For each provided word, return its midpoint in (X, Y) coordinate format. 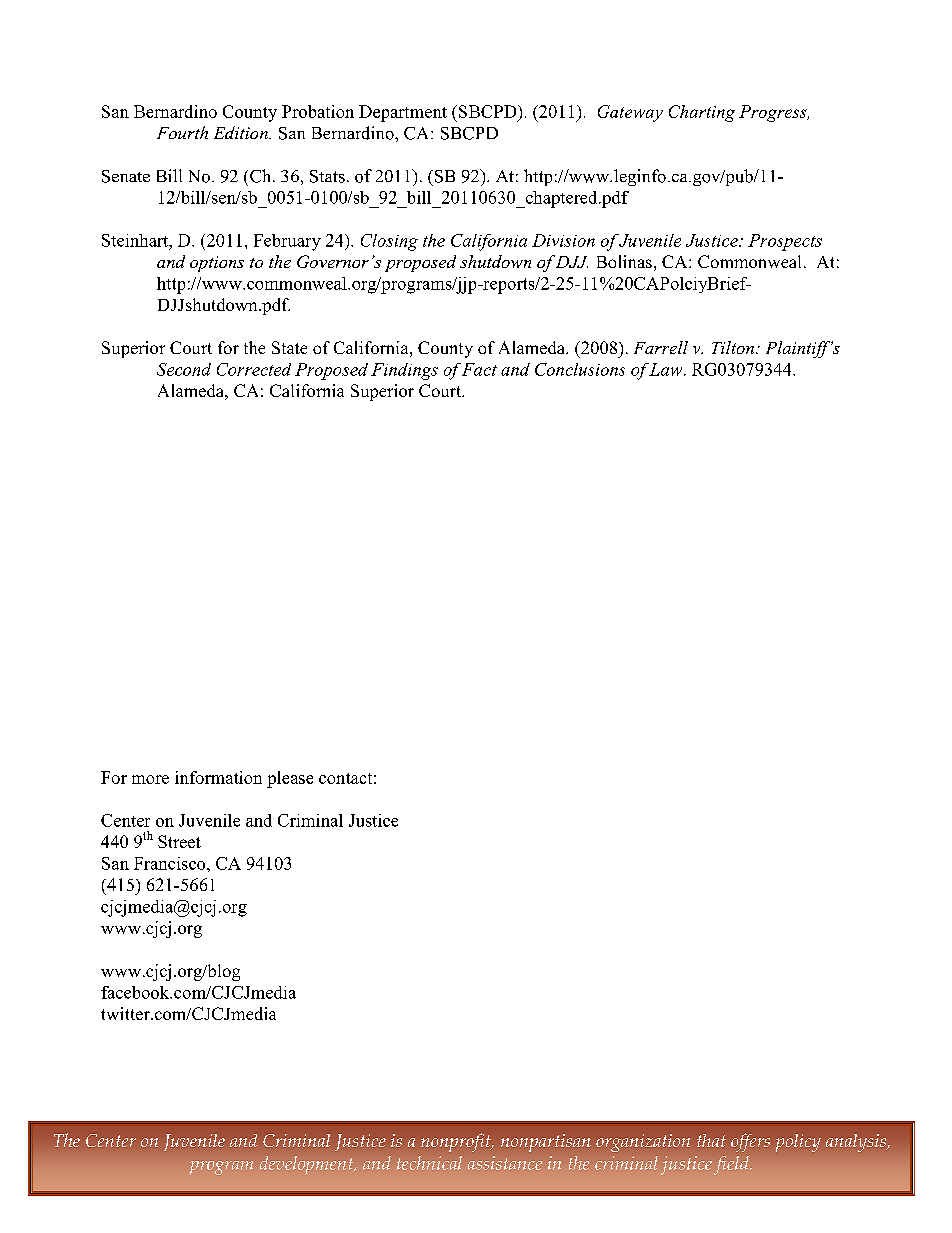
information (218, 777)
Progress (774, 113)
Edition (242, 132)
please (290, 779)
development (308, 1165)
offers (750, 1142)
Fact (479, 369)
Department (403, 113)
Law (667, 369)
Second (184, 369)
